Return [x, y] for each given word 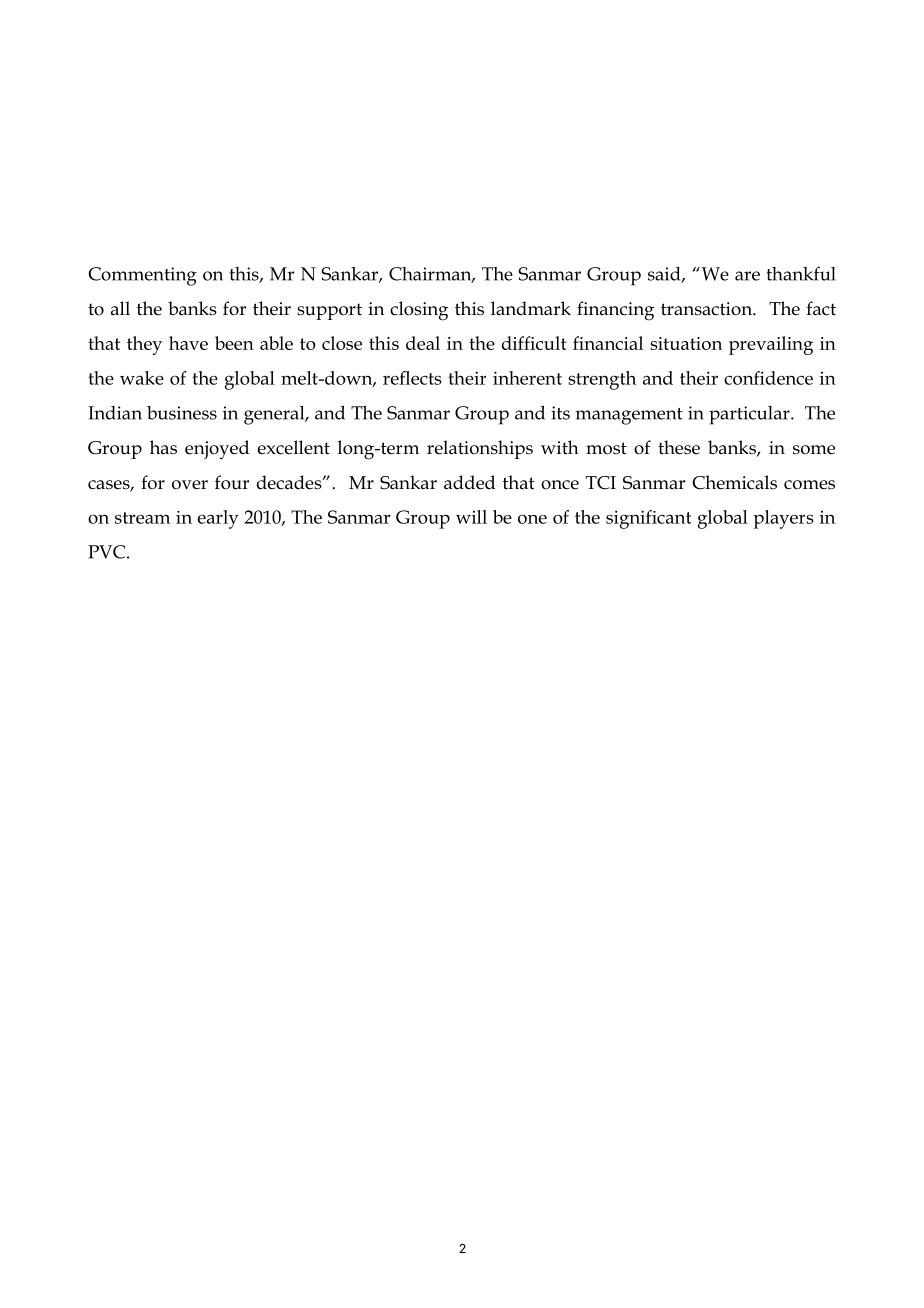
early [218, 519]
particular [750, 415]
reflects [412, 378]
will [471, 517]
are [747, 276]
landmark [531, 308]
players [783, 519]
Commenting [142, 276]
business [182, 413]
